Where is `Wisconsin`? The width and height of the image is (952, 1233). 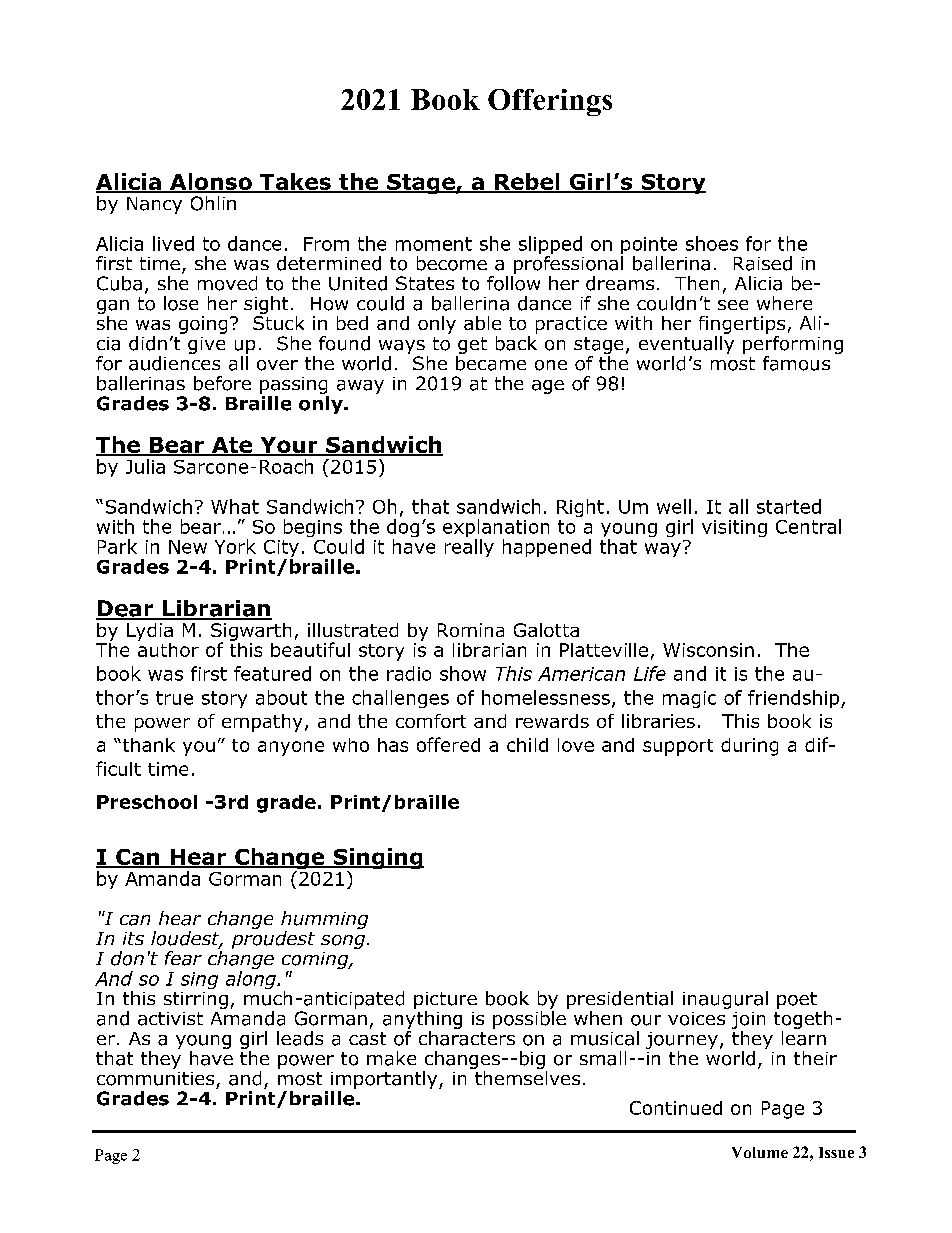 Wisconsin is located at coordinates (708, 650).
